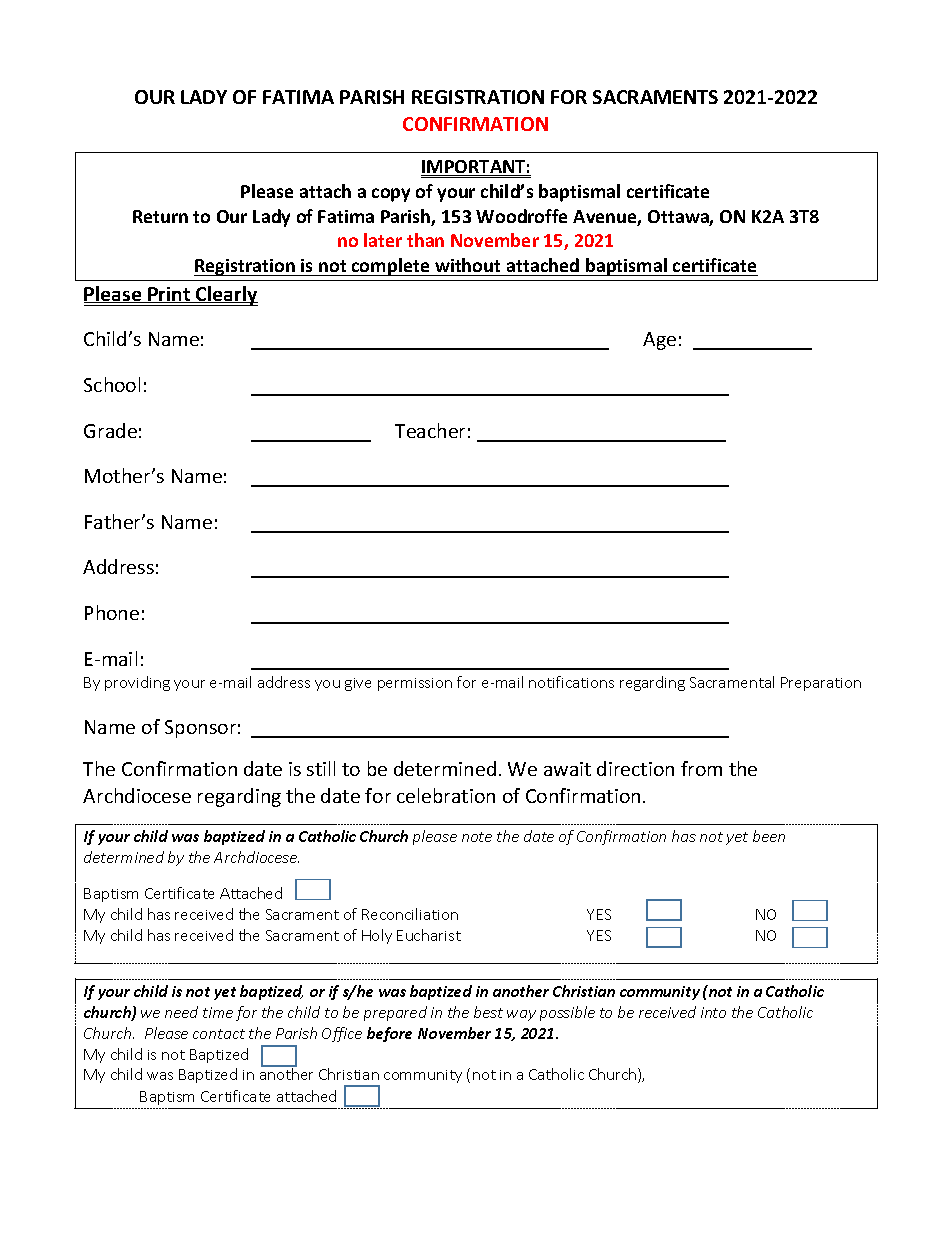  I want to click on than, so click(425, 240).
